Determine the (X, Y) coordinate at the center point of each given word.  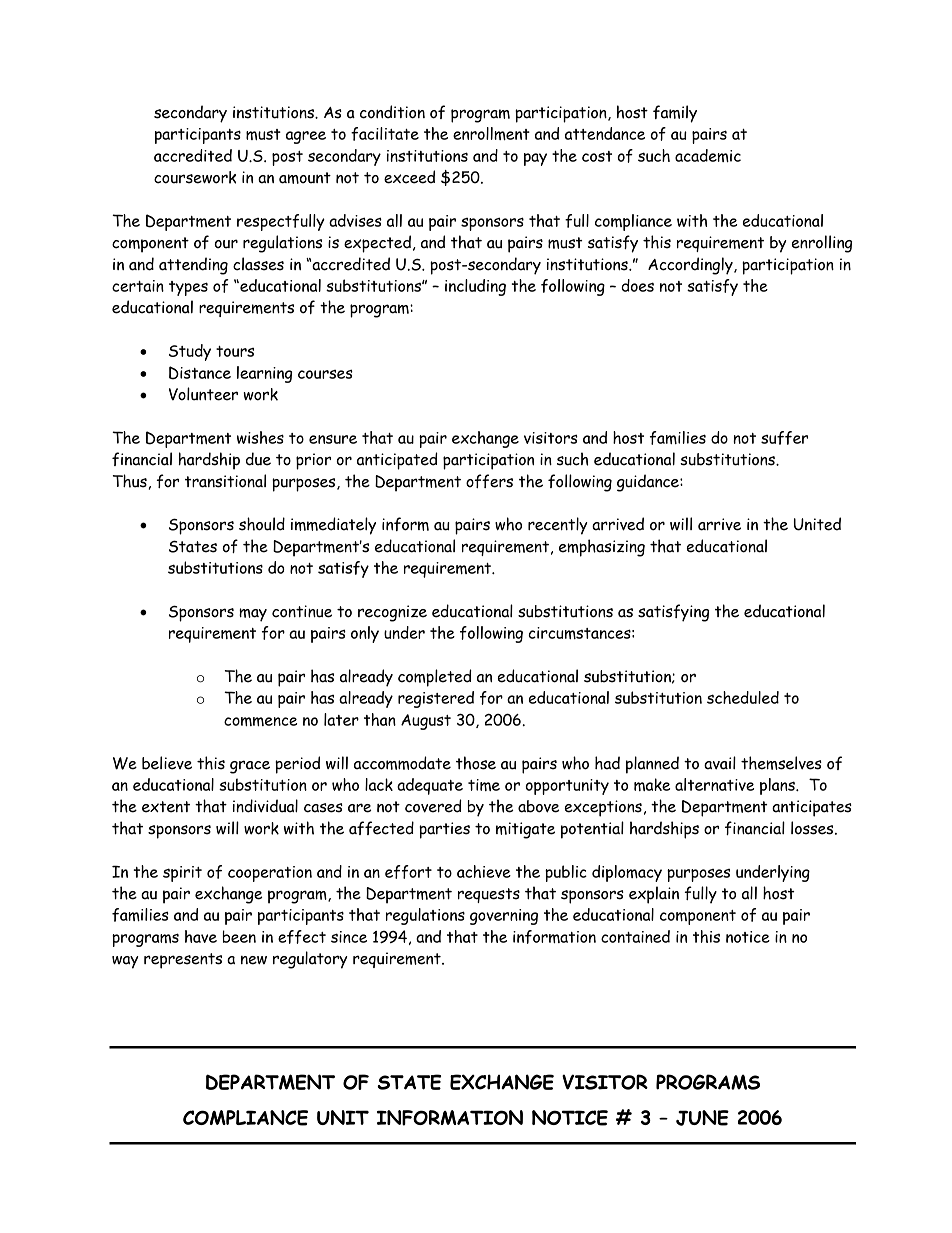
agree (306, 137)
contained (635, 936)
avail (720, 763)
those (476, 763)
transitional (225, 481)
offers (489, 481)
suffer (784, 438)
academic (708, 155)
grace (250, 767)
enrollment (491, 133)
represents (183, 961)
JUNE (702, 1118)
